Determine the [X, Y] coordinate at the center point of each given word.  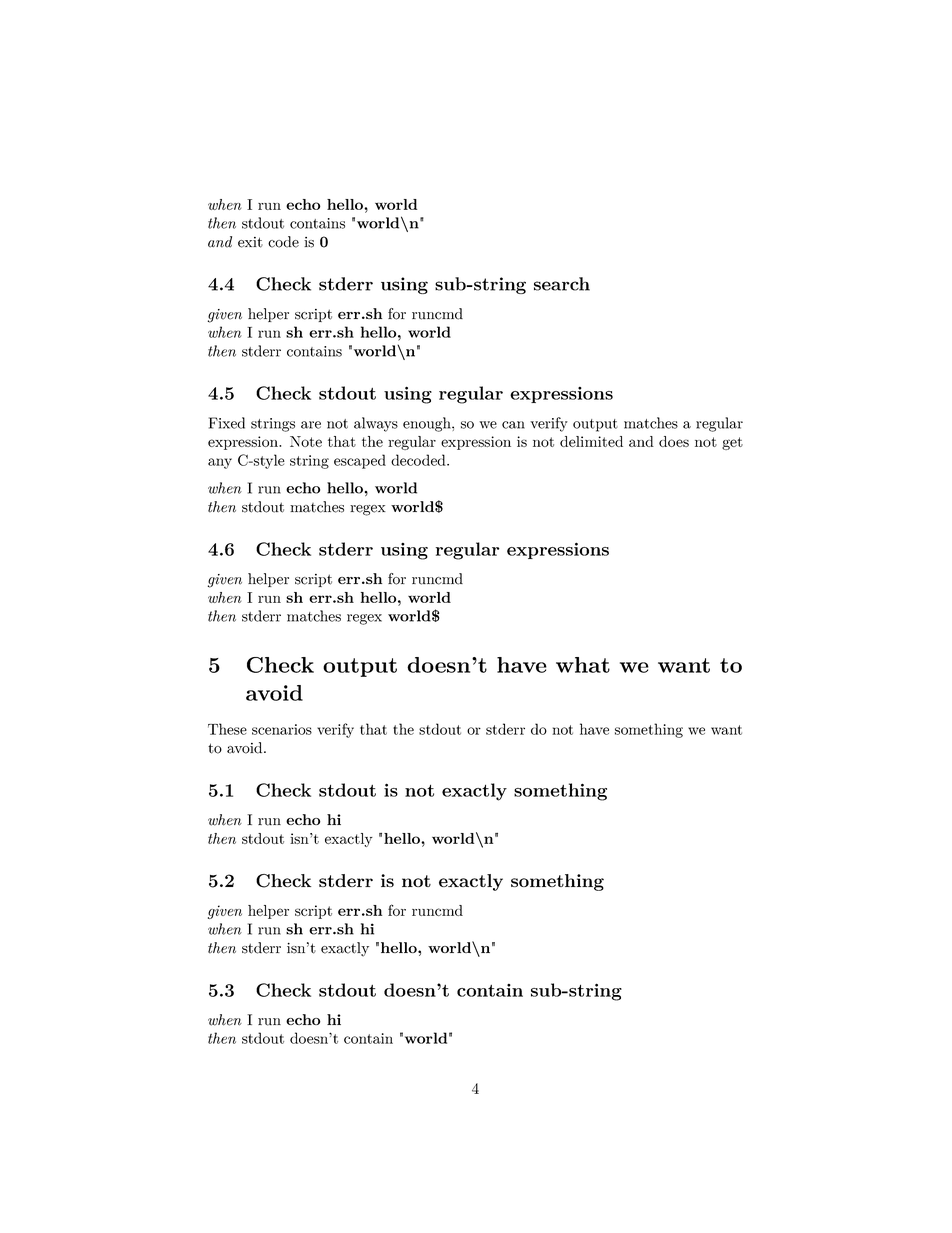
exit [250, 242]
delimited [591, 441]
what [583, 665]
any [220, 463]
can [513, 425]
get [732, 443]
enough [428, 424]
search [562, 284]
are [311, 425]
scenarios [282, 729]
